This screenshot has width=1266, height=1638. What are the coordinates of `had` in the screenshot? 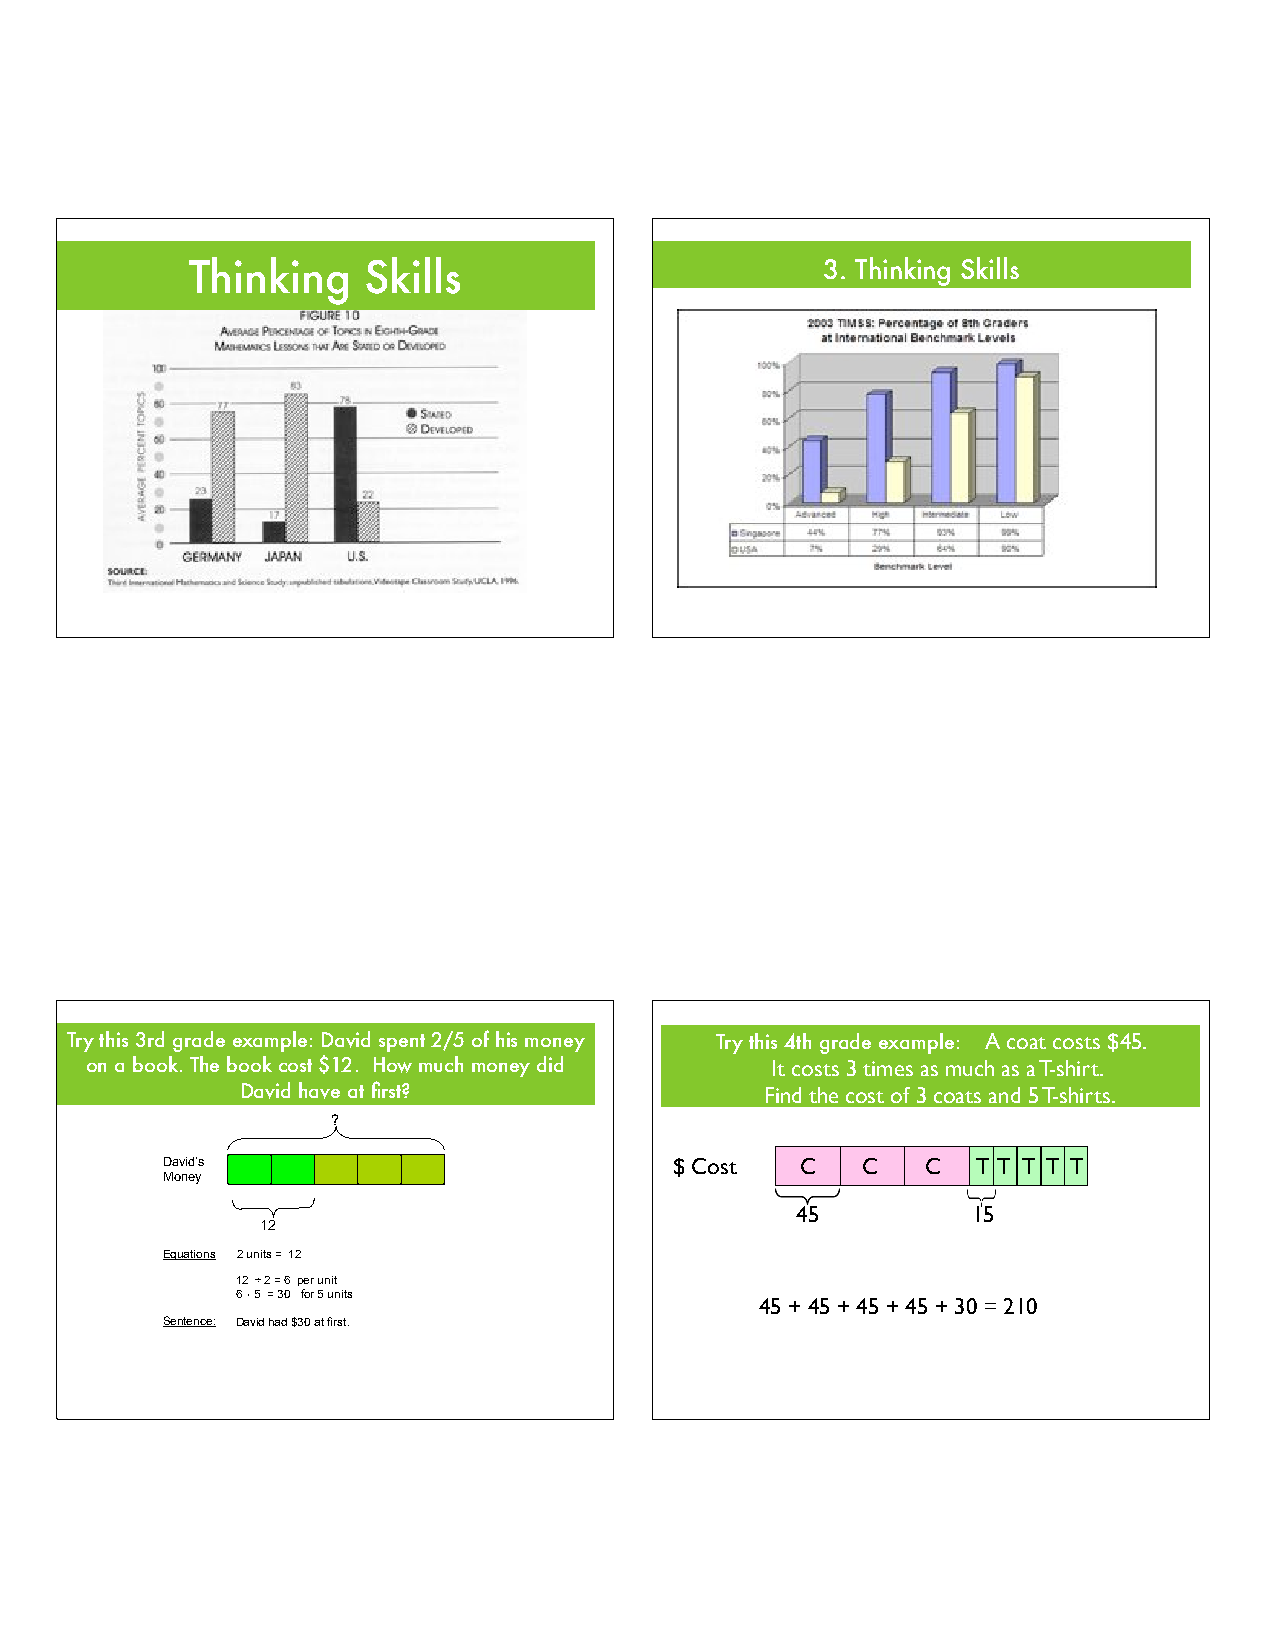 It's located at (278, 1322).
